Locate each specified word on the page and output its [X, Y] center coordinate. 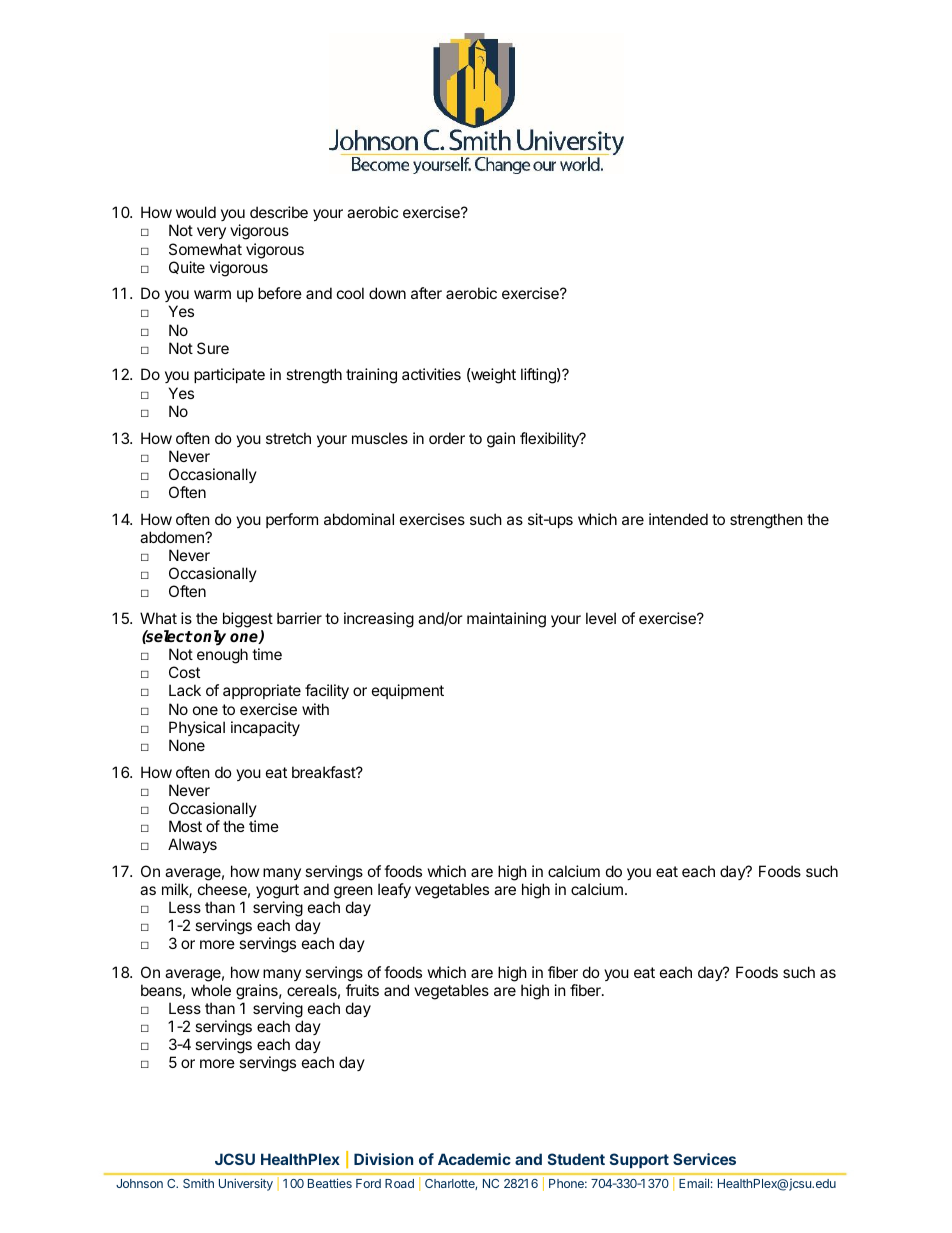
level [601, 618]
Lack [185, 690]
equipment [408, 691]
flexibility [550, 439]
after [426, 293]
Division [383, 1159]
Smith [198, 1183]
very [211, 233]
